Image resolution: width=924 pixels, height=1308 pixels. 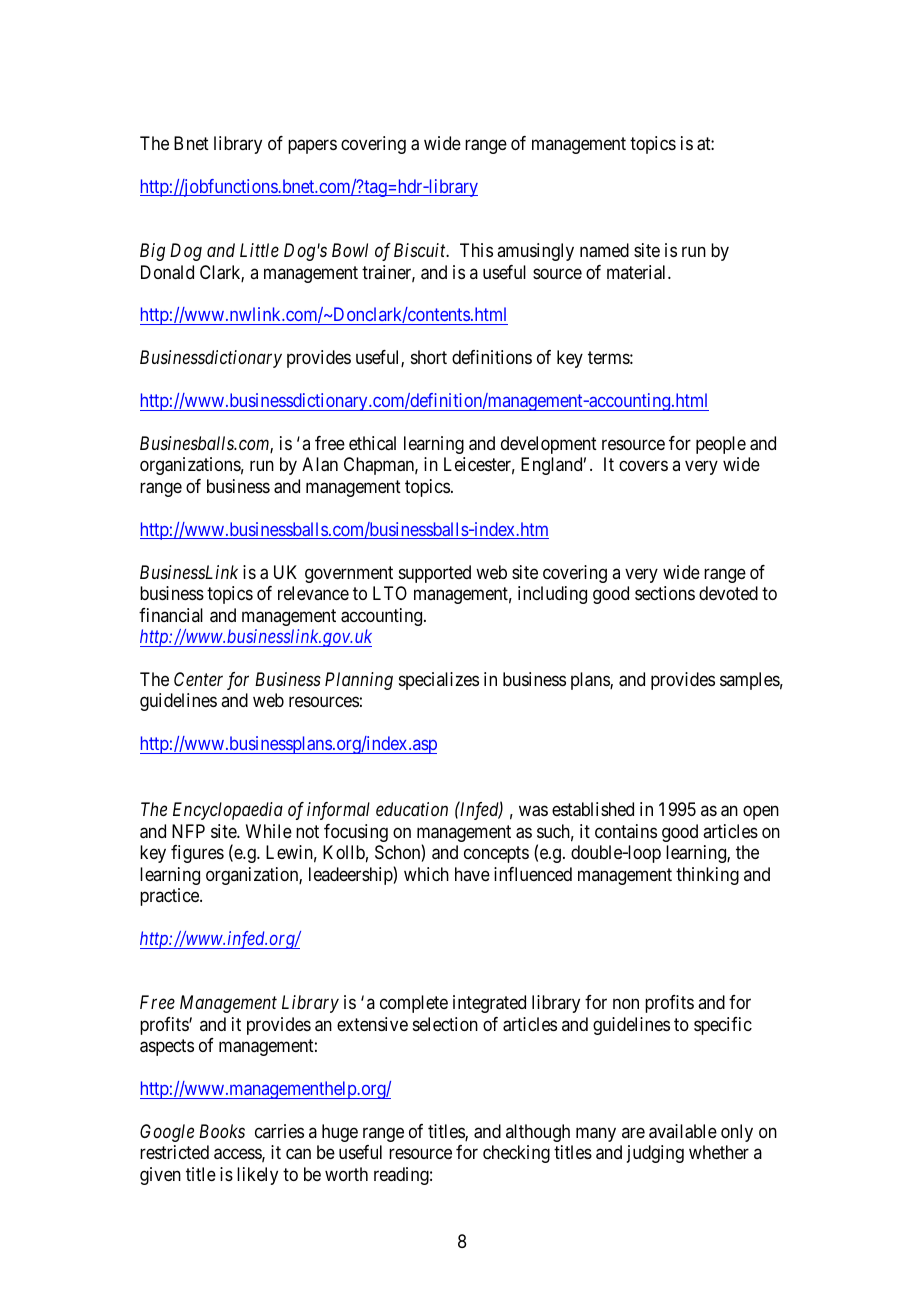 What do you see at coordinates (198, 679) in the document?
I see `Center` at bounding box center [198, 679].
